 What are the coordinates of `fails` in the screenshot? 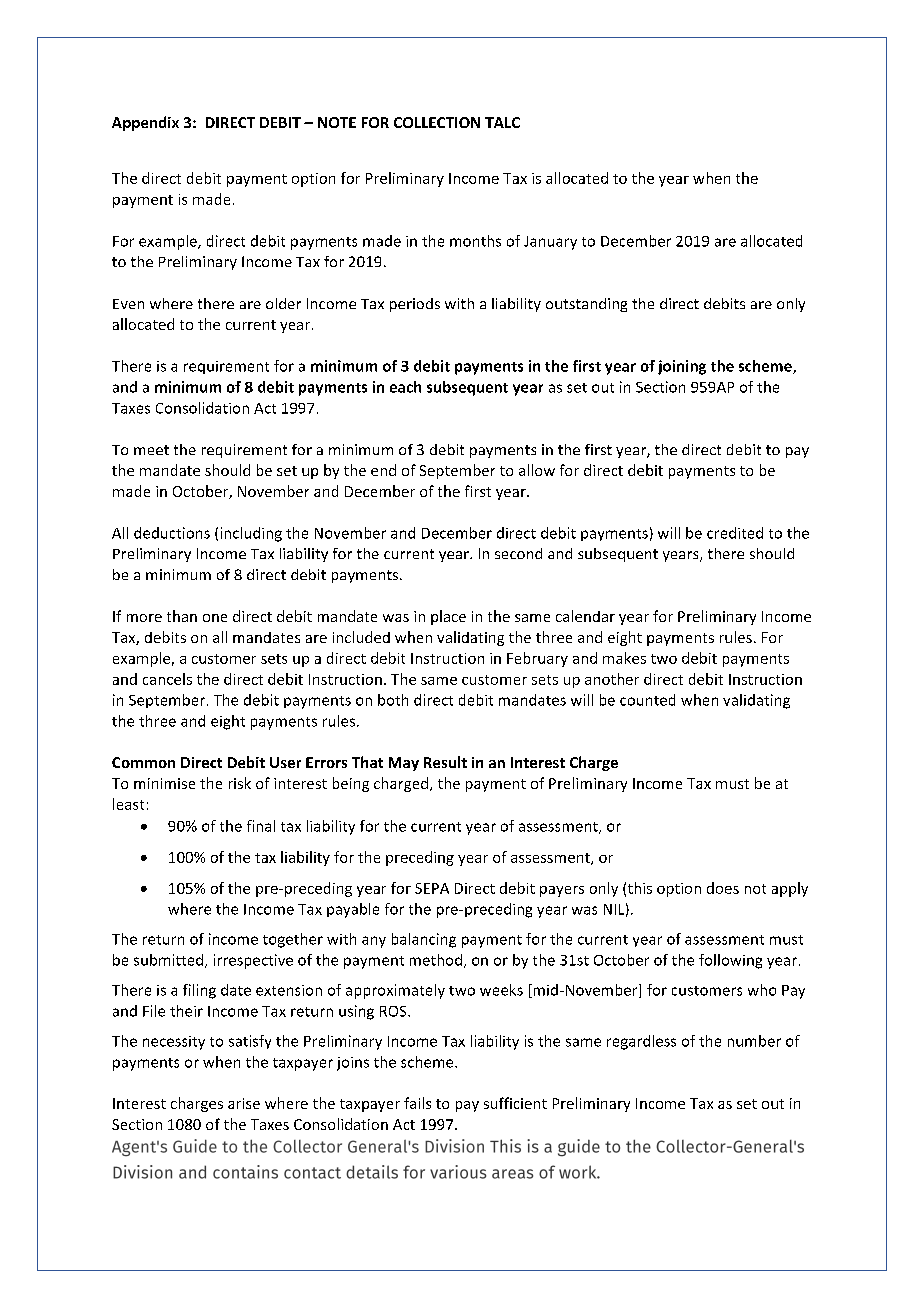 It's located at (417, 1103).
